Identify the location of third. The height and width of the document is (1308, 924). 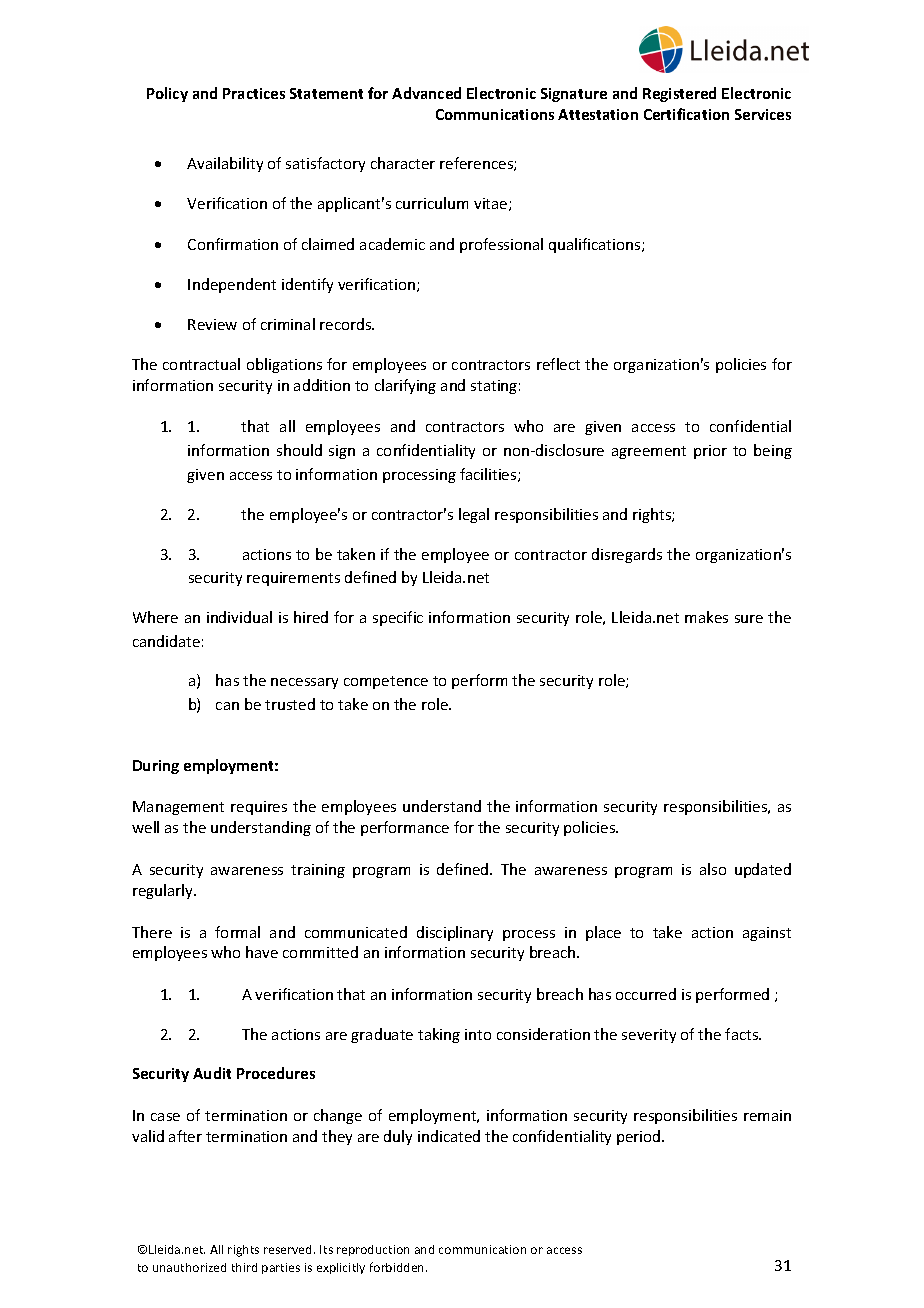
(244, 1267).
